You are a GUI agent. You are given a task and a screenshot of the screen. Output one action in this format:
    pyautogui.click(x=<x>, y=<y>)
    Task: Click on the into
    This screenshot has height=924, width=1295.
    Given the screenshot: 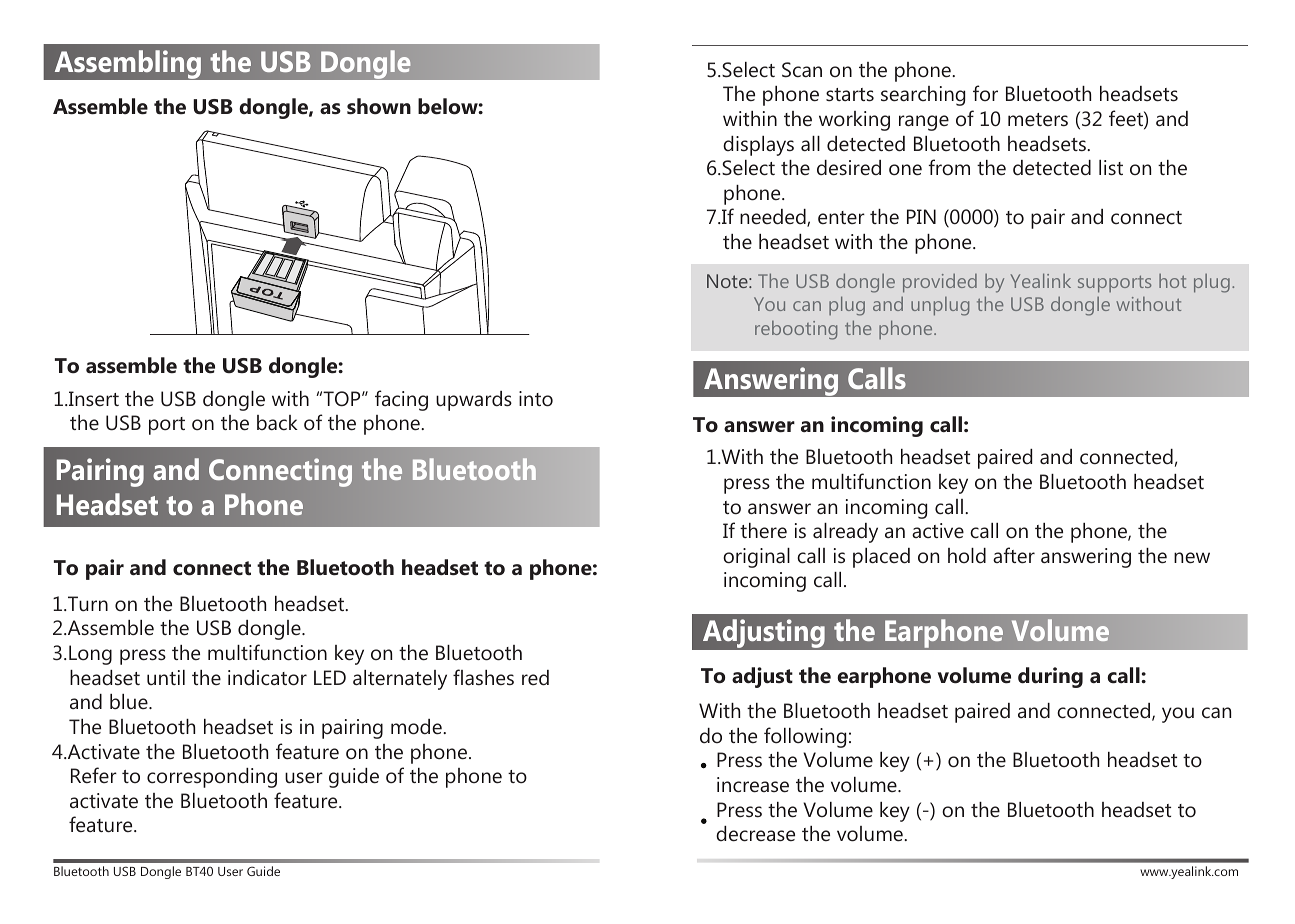 What is the action you would take?
    pyautogui.click(x=536, y=399)
